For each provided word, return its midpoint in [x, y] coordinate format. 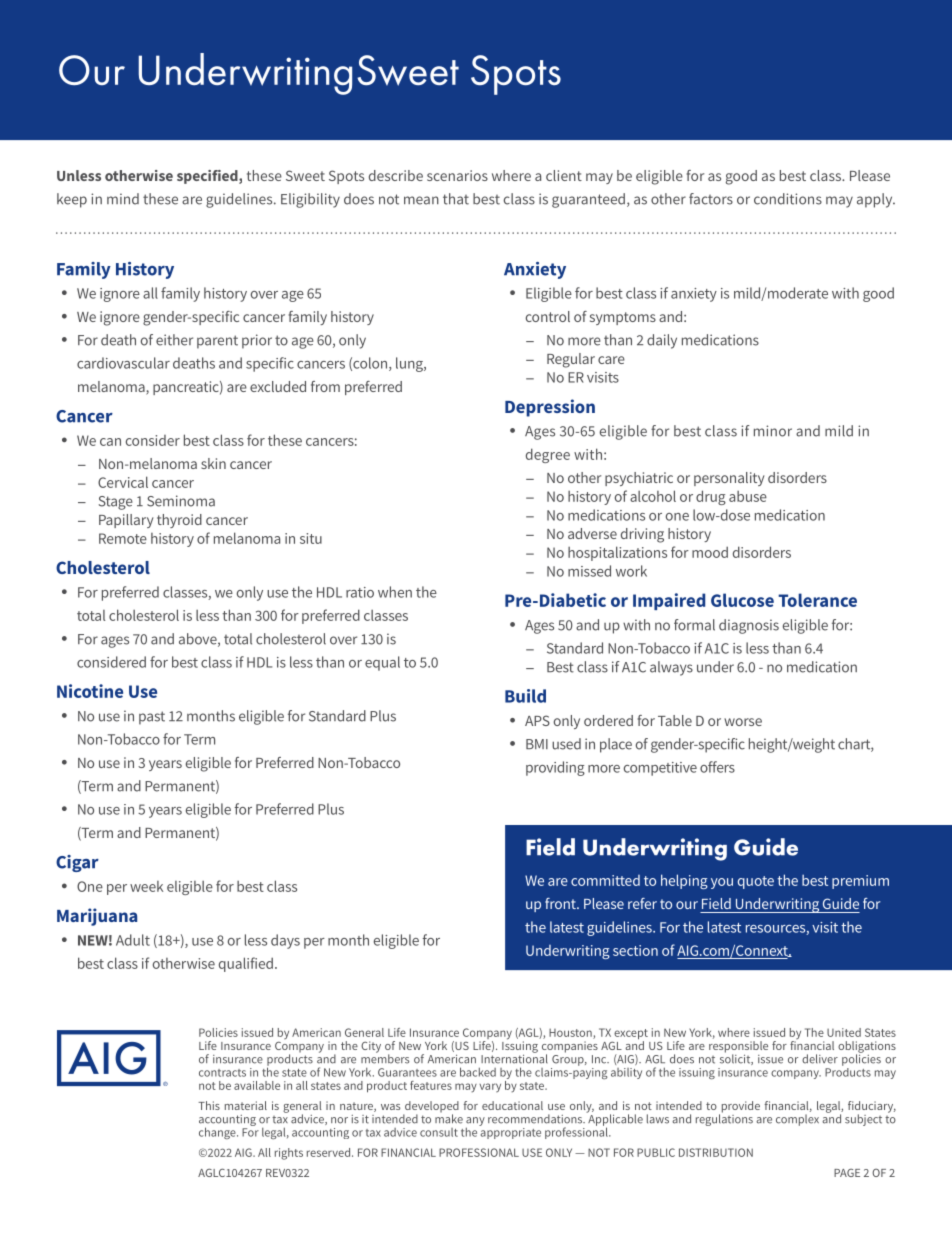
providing [555, 768]
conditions [788, 199]
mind [123, 199]
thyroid [179, 521]
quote [756, 882]
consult [439, 1132]
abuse [748, 496]
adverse [592, 533]
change [218, 1133]
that [456, 199]
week [146, 886]
